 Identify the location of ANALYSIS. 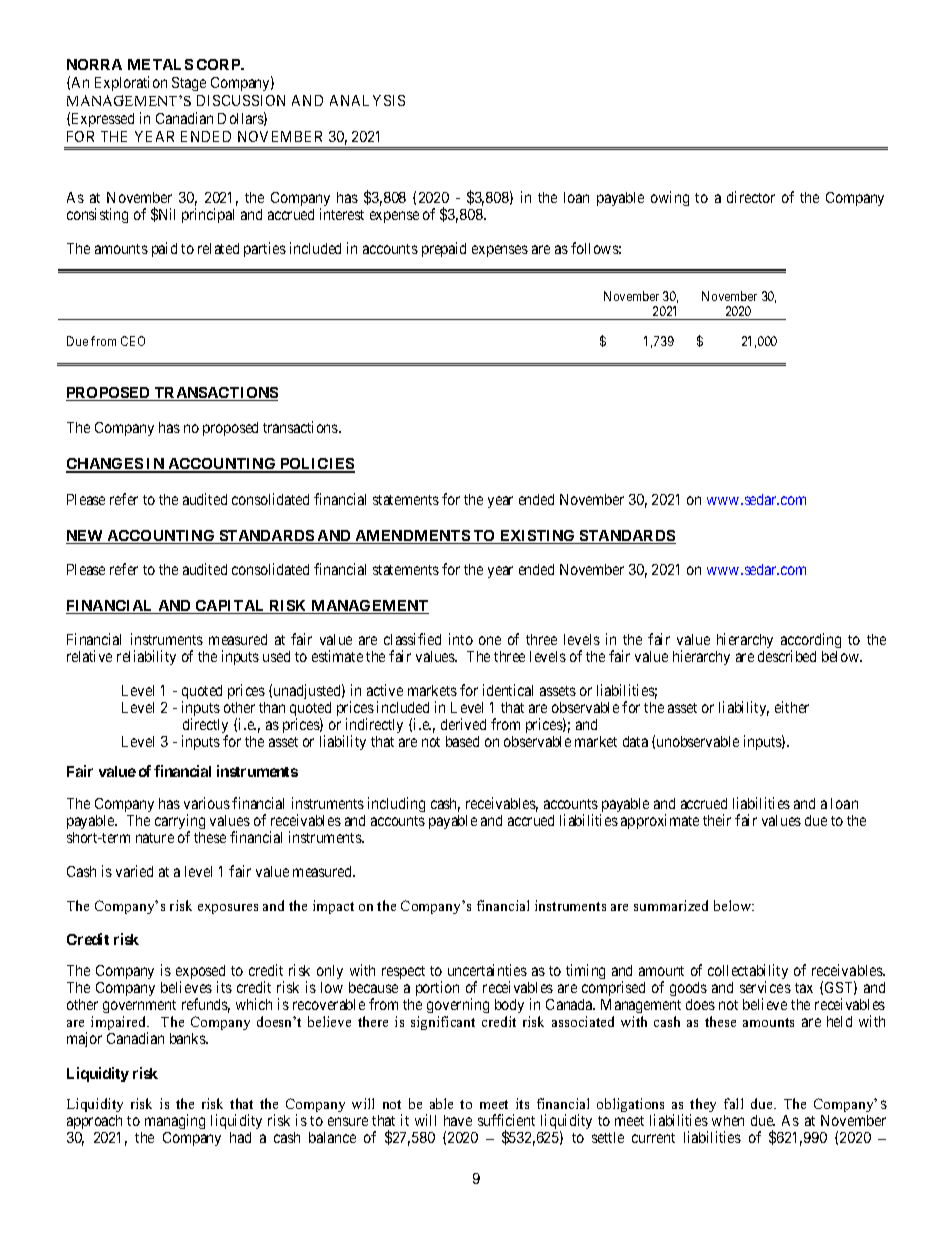
(367, 100).
